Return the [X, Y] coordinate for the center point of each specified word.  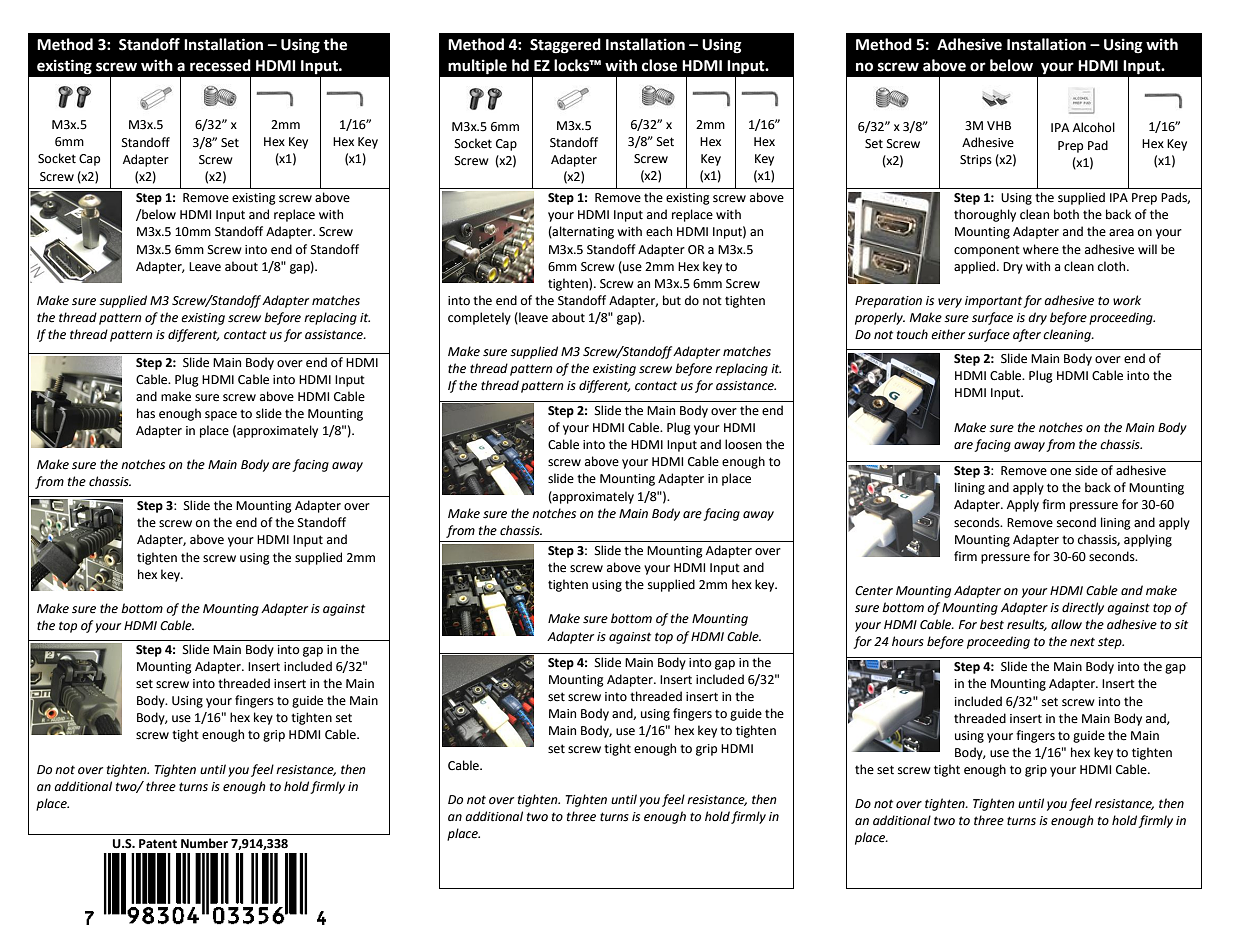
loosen [743, 444]
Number [204, 843]
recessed [220, 65]
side [1086, 470]
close [659, 65]
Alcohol [1094, 127]
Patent [158, 844]
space [221, 416]
